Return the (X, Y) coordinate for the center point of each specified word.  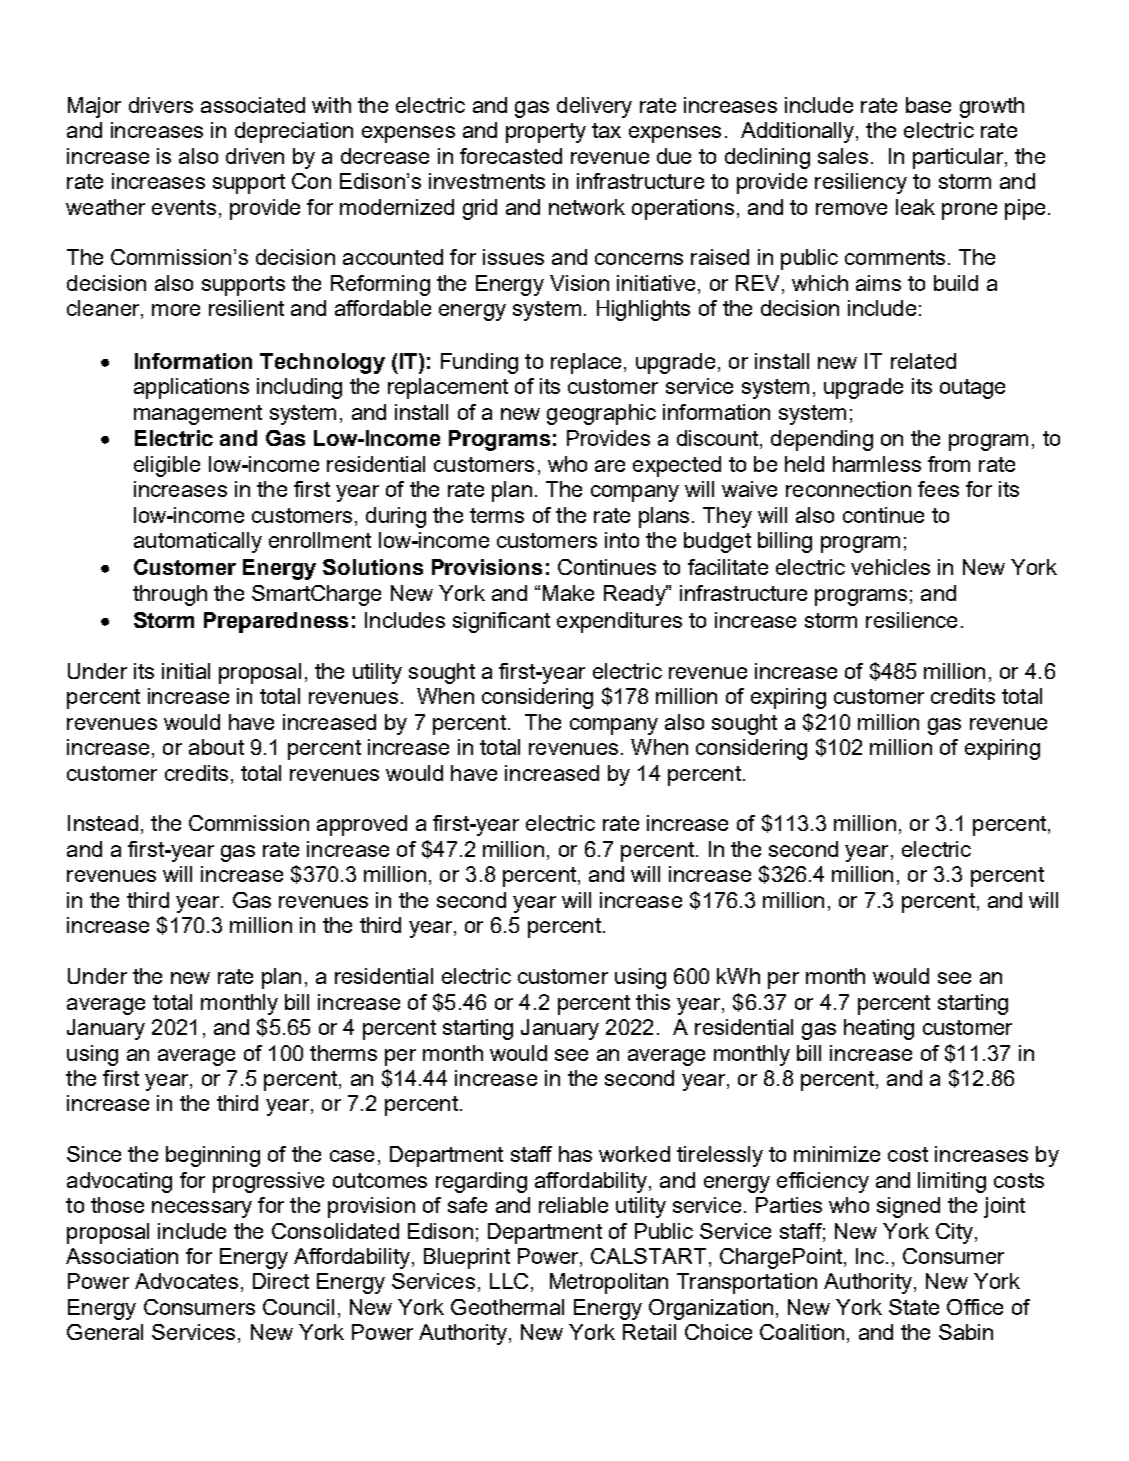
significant (501, 622)
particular (959, 158)
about (216, 747)
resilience (911, 620)
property (546, 133)
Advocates (186, 1281)
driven (255, 156)
